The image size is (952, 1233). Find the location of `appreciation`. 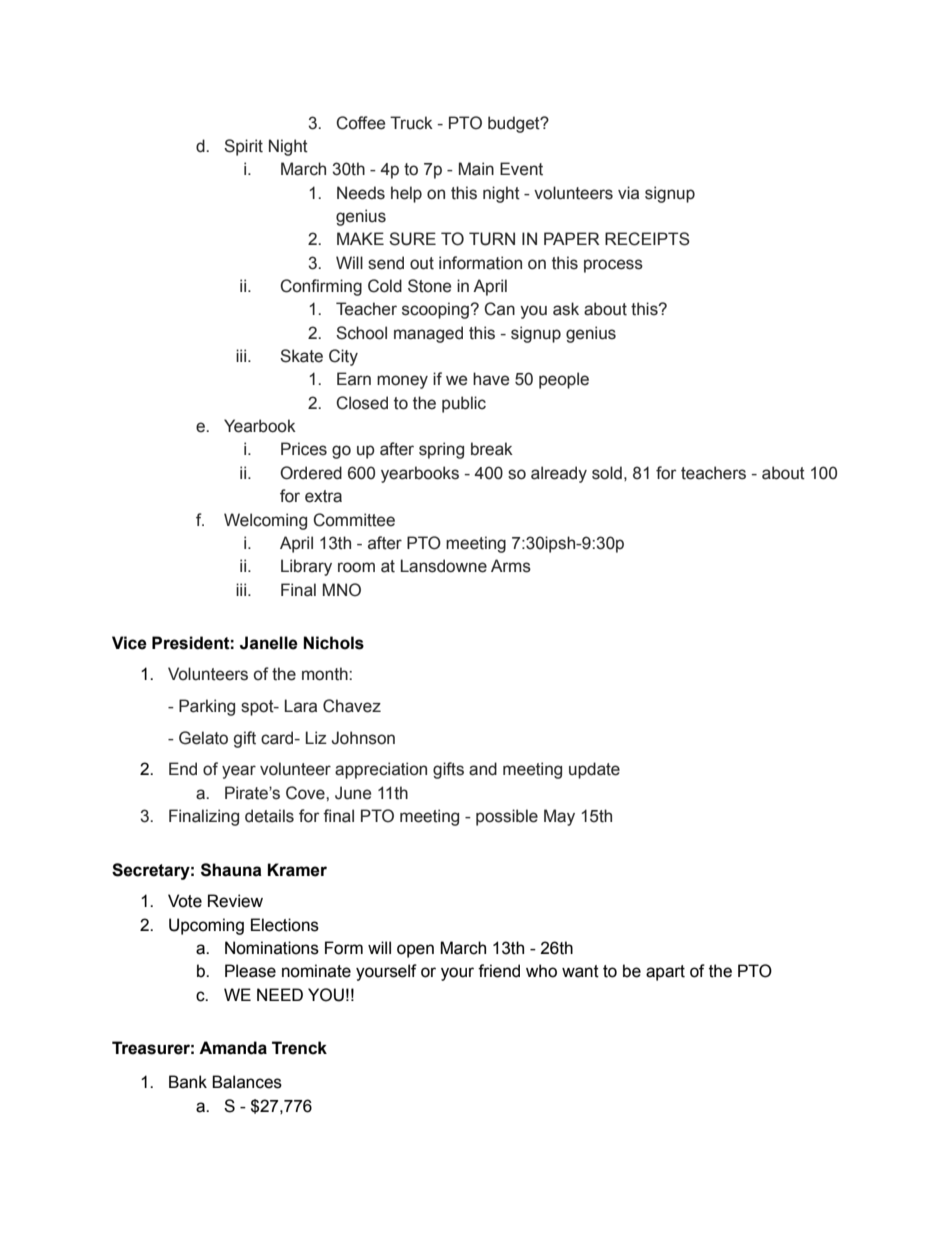

appreciation is located at coordinates (381, 770).
